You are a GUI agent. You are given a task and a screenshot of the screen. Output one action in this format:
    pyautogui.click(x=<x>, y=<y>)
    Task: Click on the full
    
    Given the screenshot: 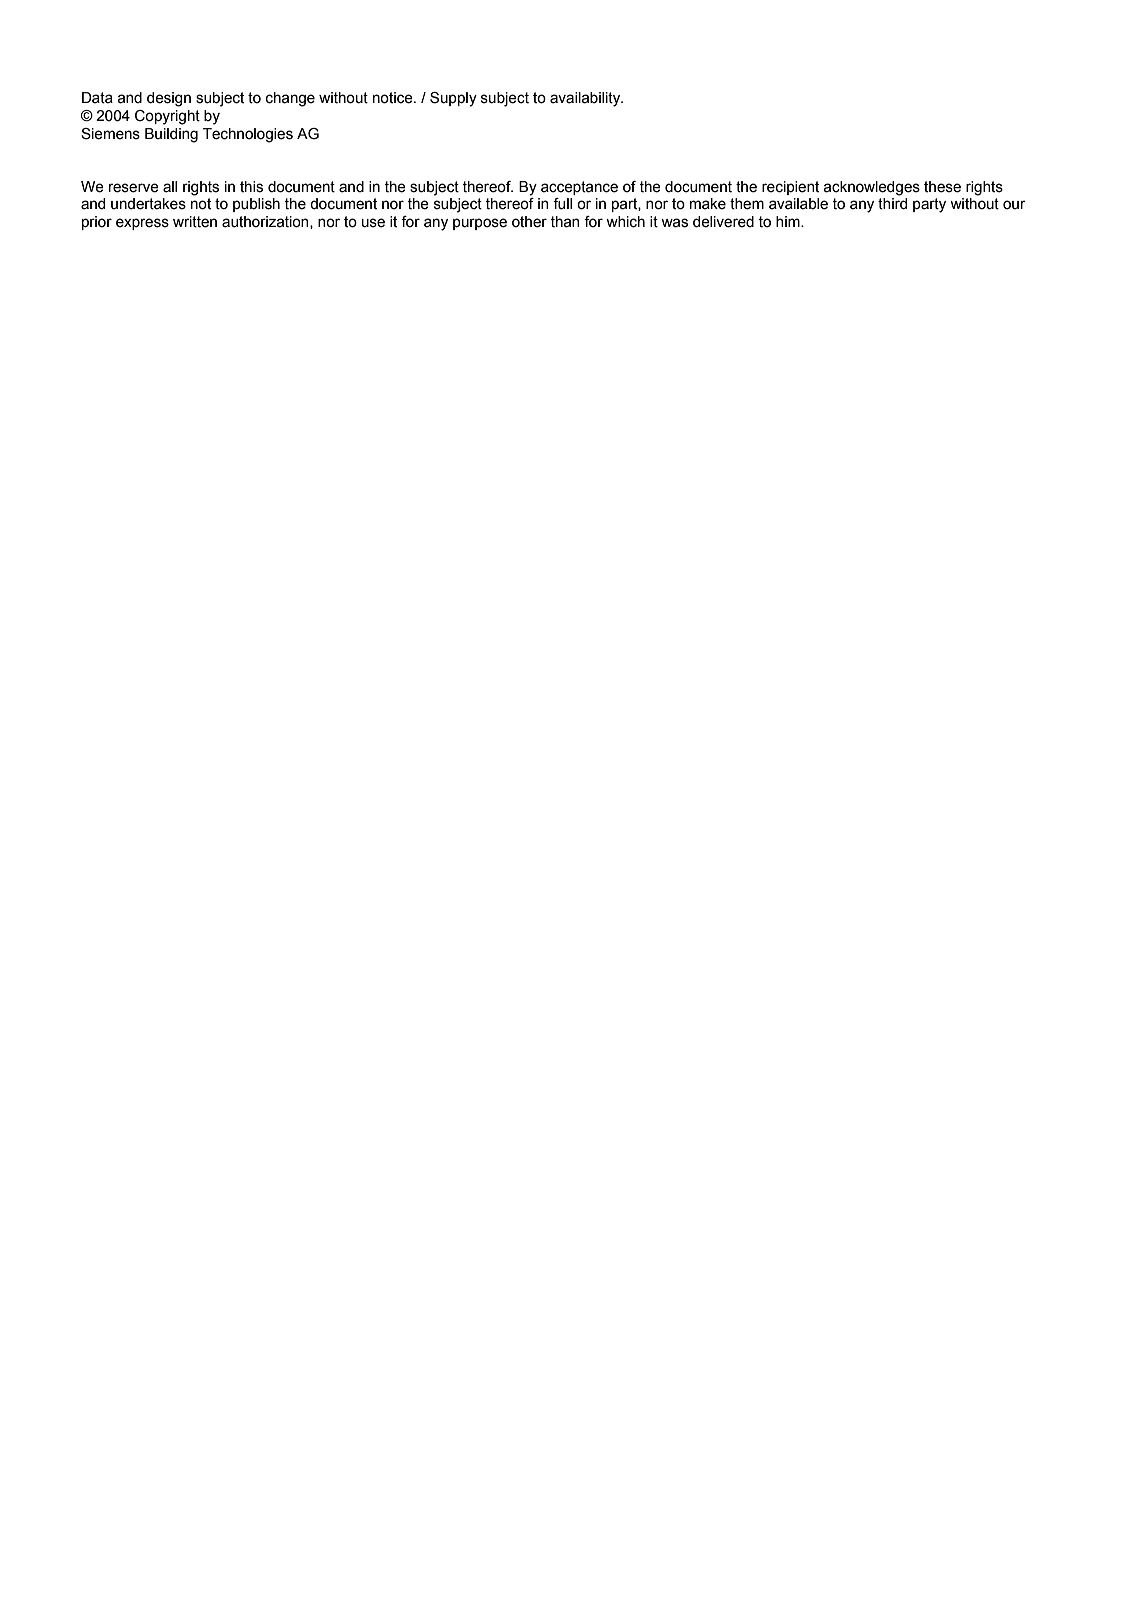 What is the action you would take?
    pyautogui.click(x=562, y=204)
